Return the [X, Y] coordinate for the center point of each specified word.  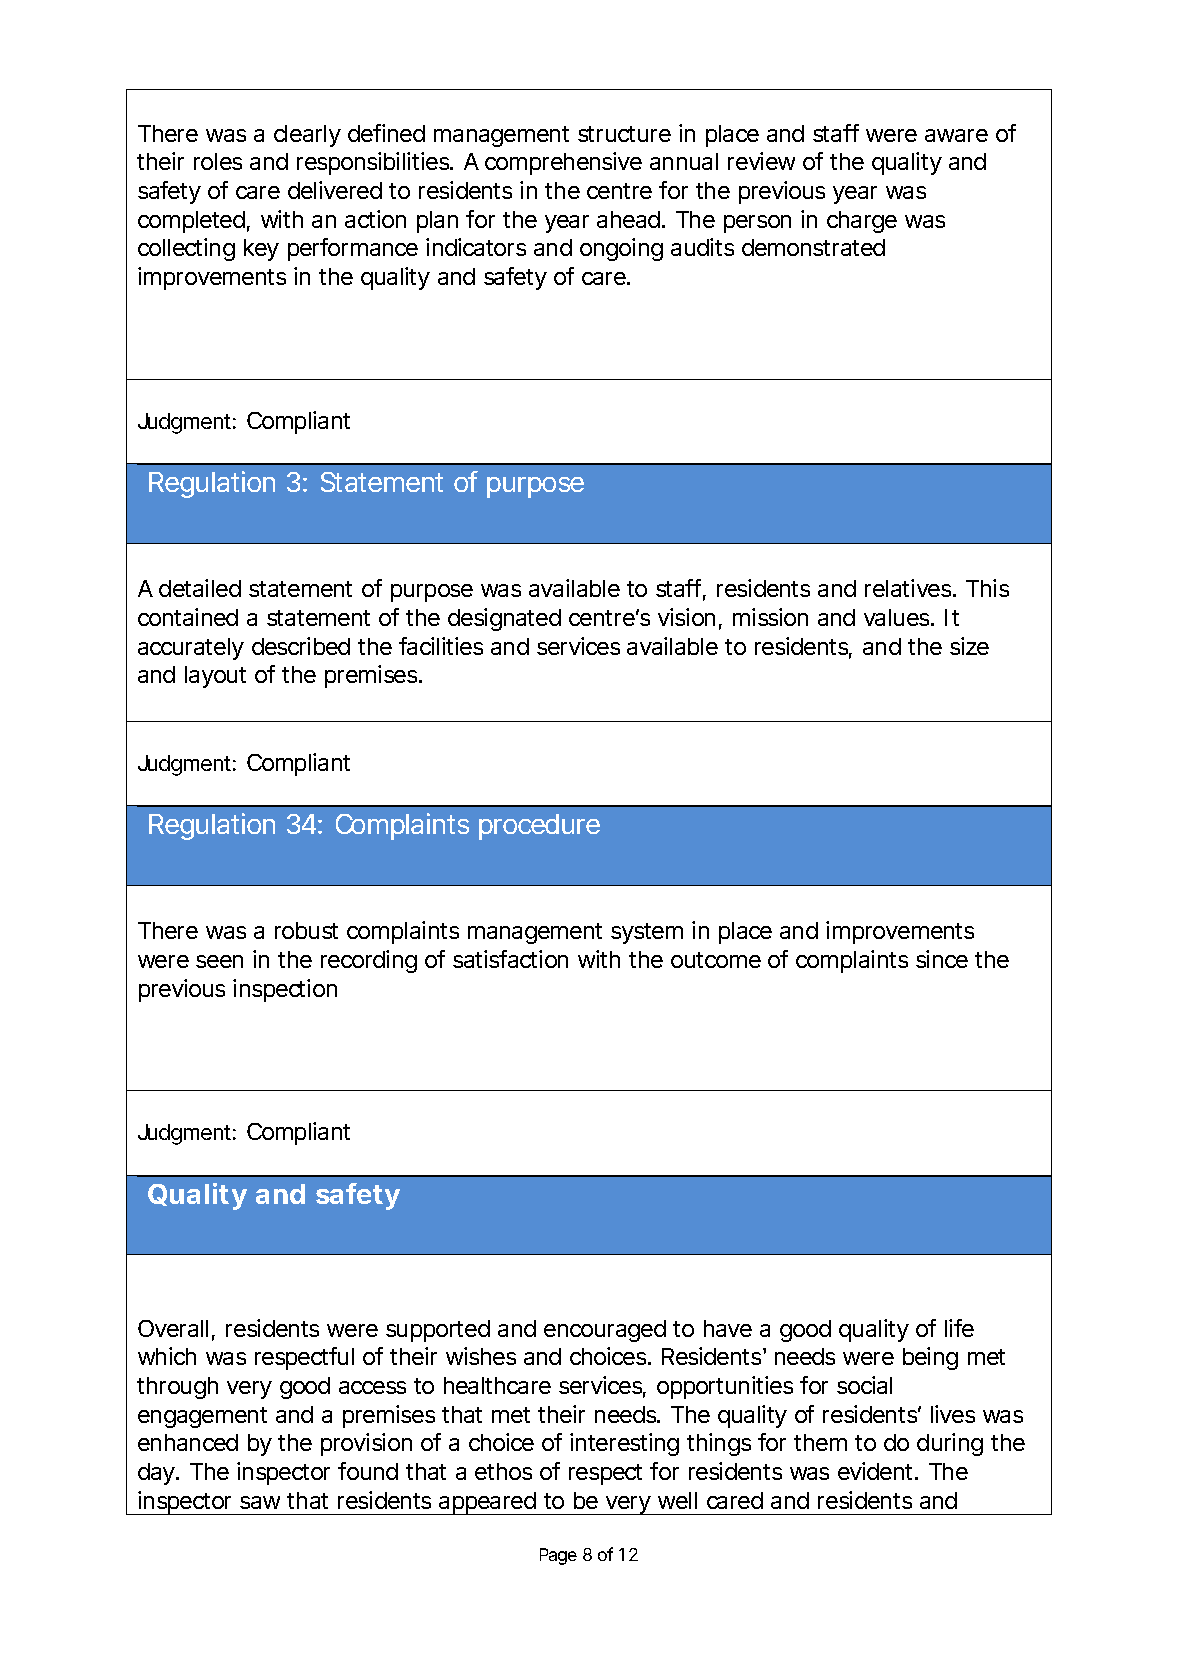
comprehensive [563, 163]
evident [877, 1471]
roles [218, 161]
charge [862, 222]
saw [260, 1502]
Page [558, 1556]
